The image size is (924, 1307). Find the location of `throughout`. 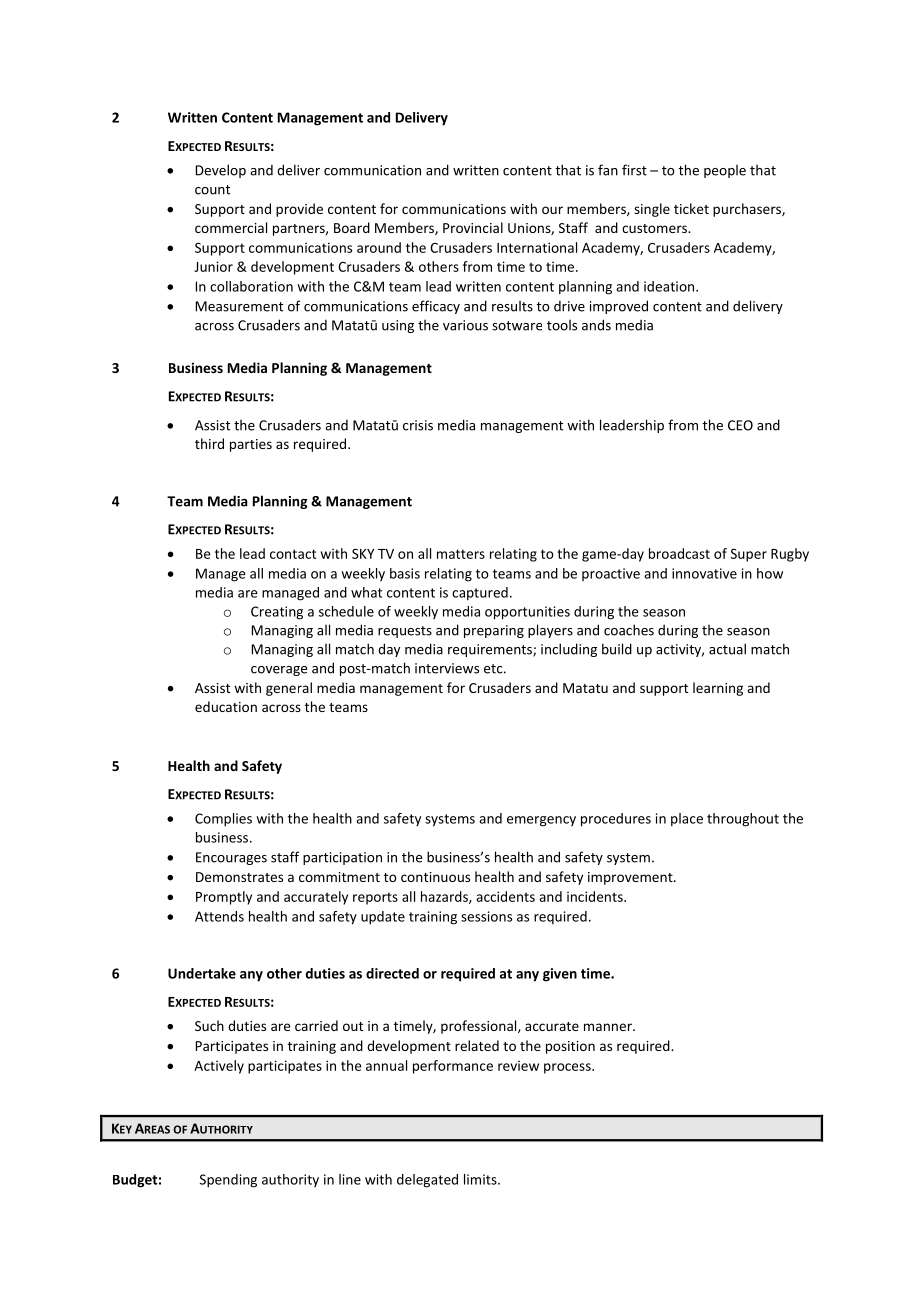

throughout is located at coordinates (743, 820).
